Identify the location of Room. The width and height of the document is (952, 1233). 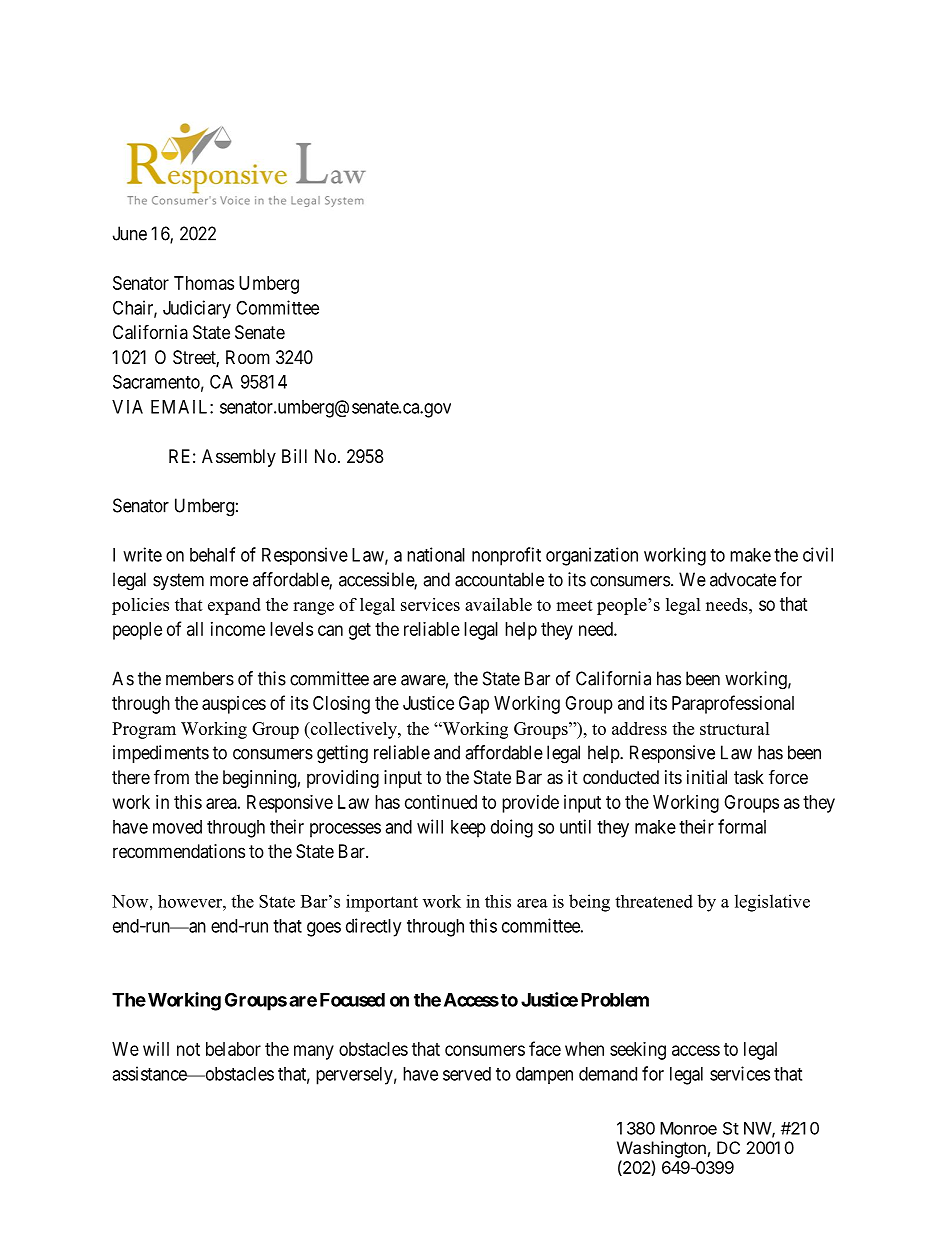
(248, 357).
